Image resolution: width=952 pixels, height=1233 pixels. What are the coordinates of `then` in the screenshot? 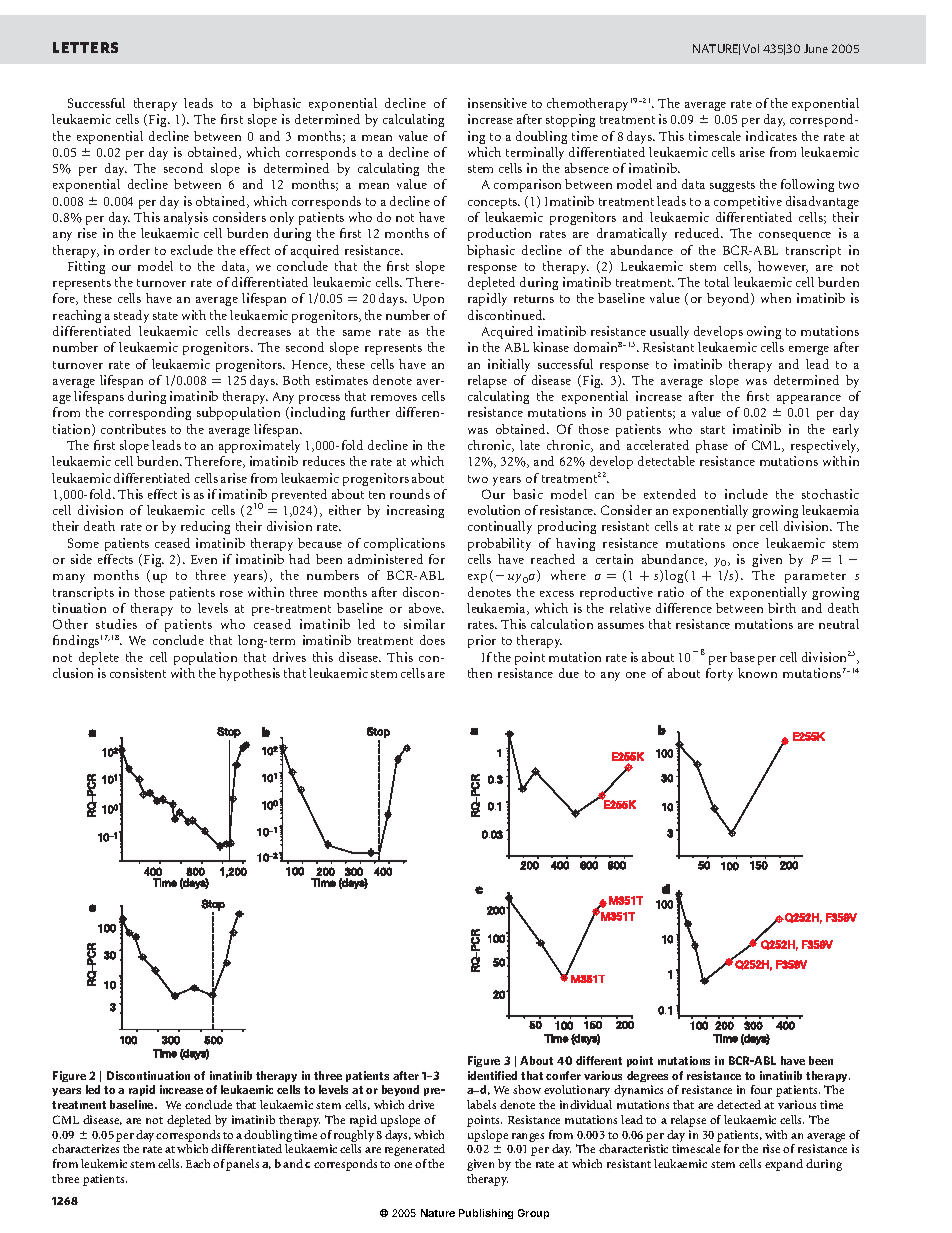 It's located at (480, 673).
